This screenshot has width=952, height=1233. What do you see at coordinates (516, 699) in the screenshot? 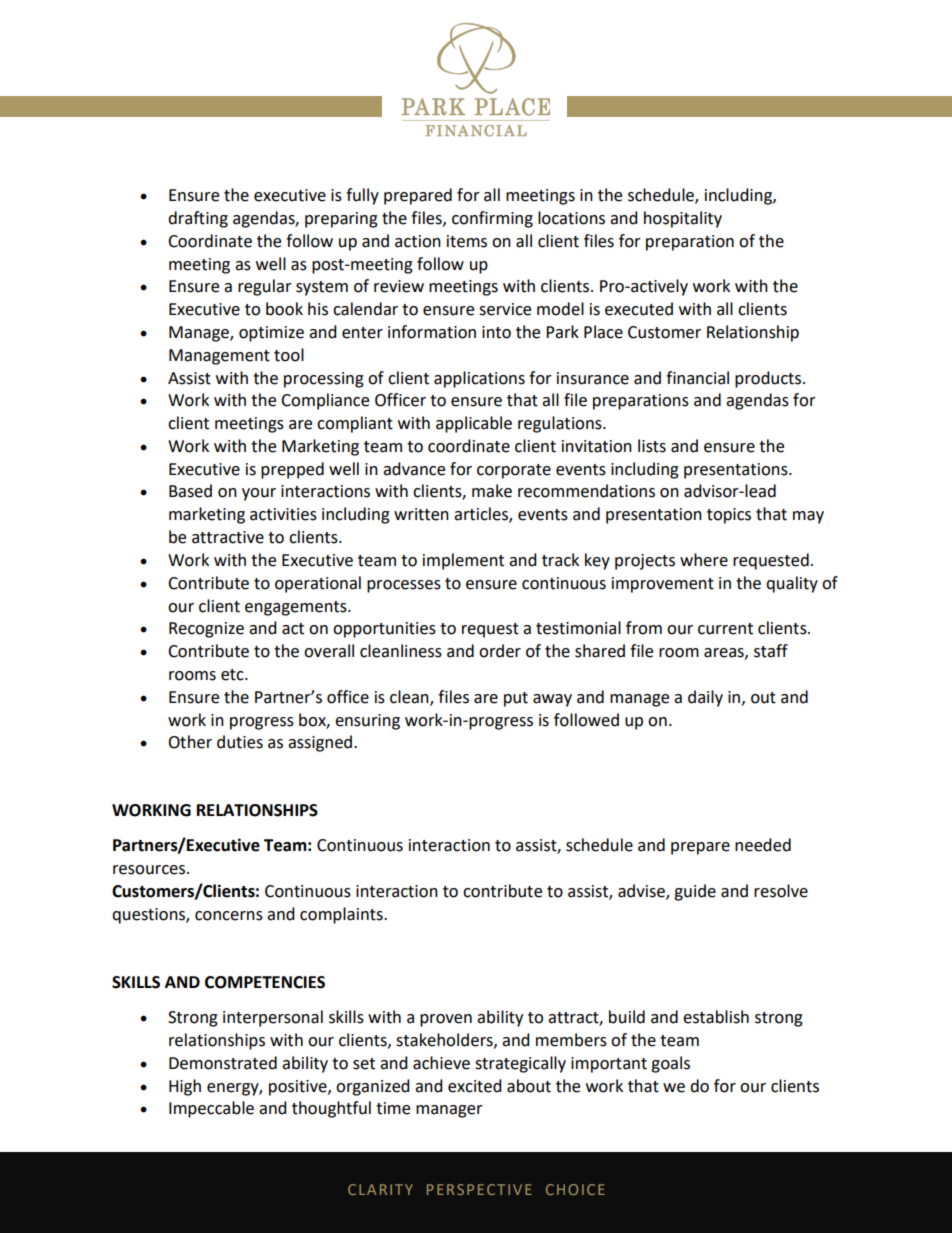
I see `put` at bounding box center [516, 699].
